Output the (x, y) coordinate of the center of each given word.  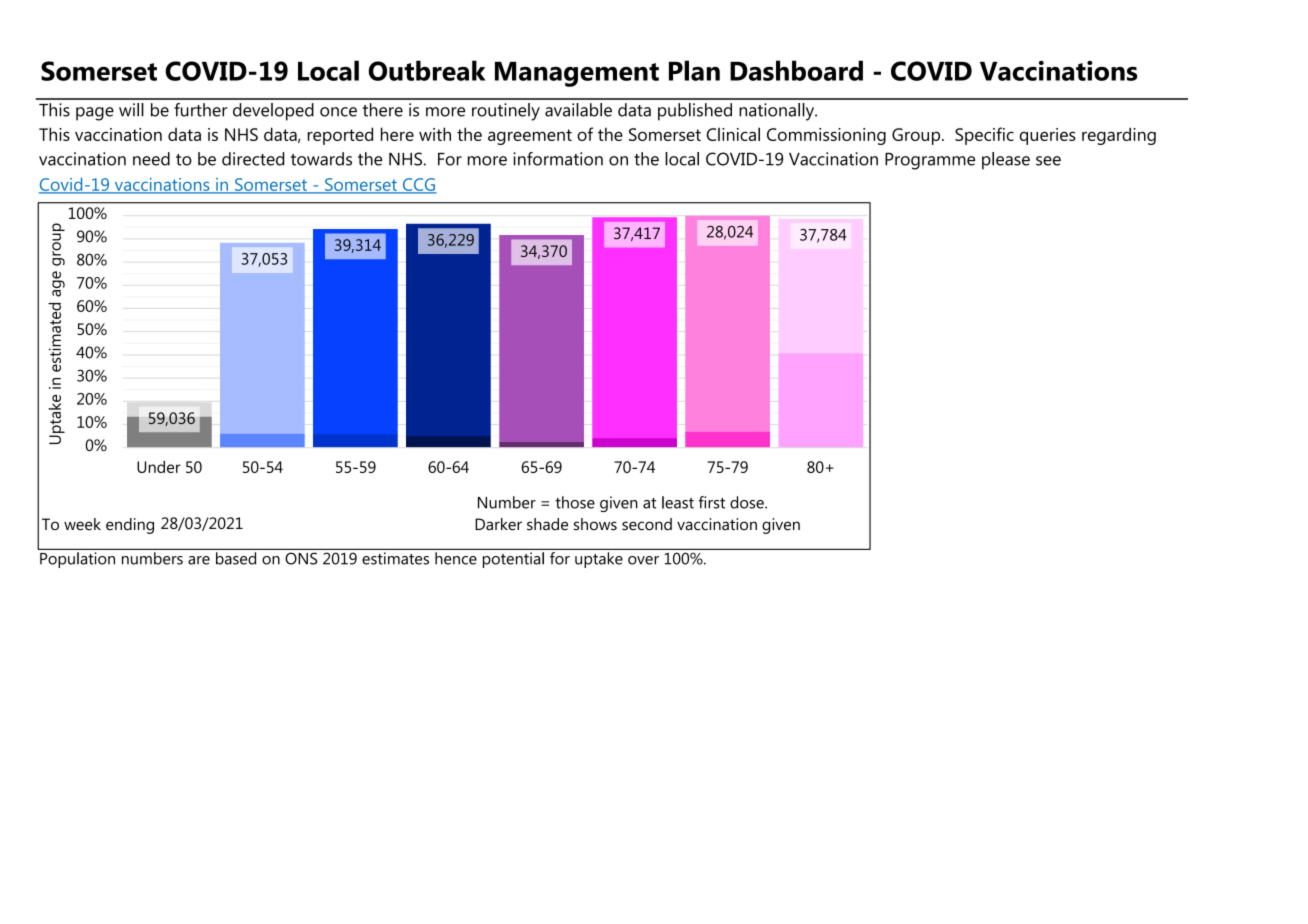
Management (577, 74)
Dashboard (796, 70)
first (711, 502)
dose (748, 502)
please (1006, 161)
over (643, 560)
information (558, 159)
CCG (418, 185)
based (236, 558)
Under (159, 467)
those (575, 502)
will (131, 110)
